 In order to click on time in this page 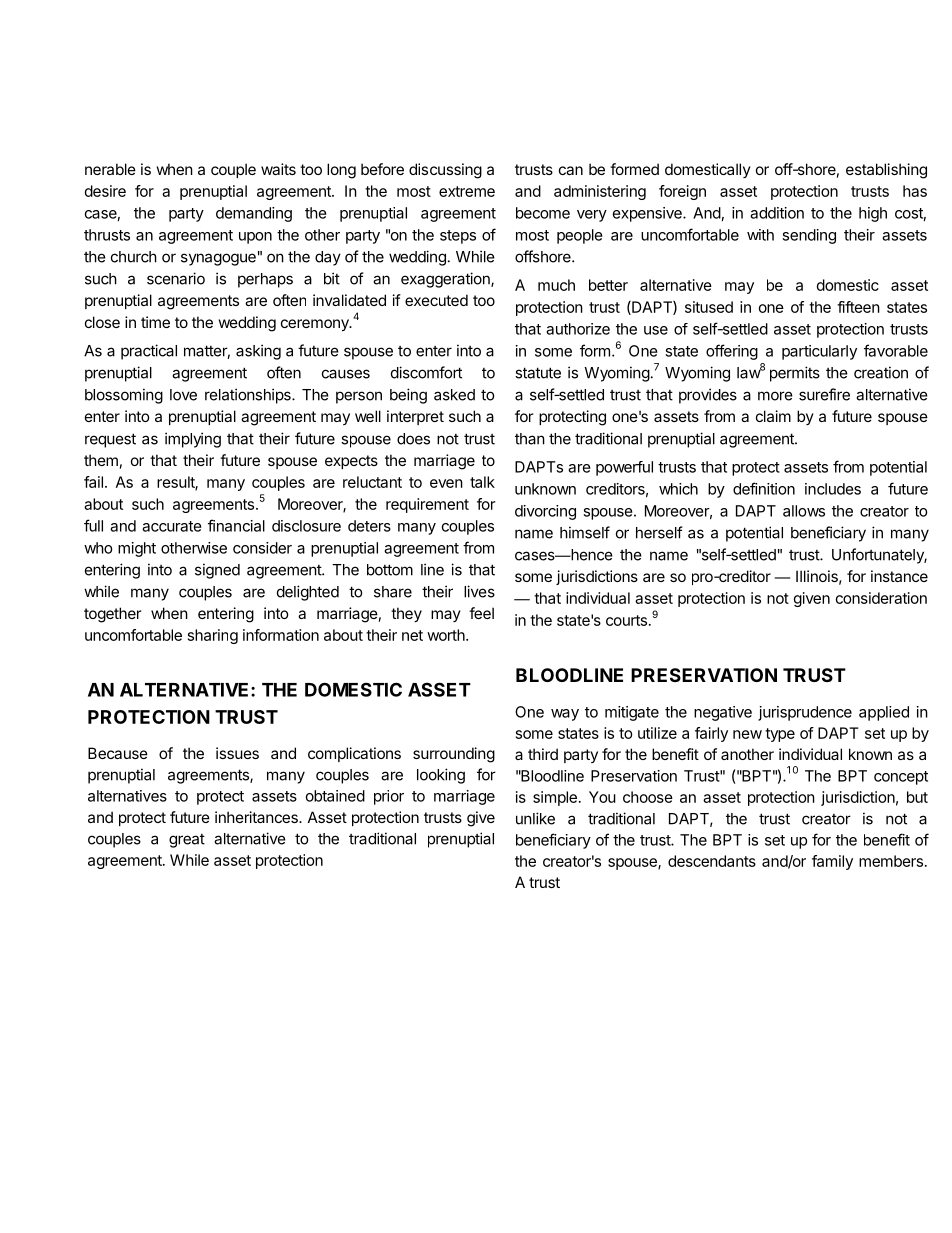, I will do `click(155, 322)`.
